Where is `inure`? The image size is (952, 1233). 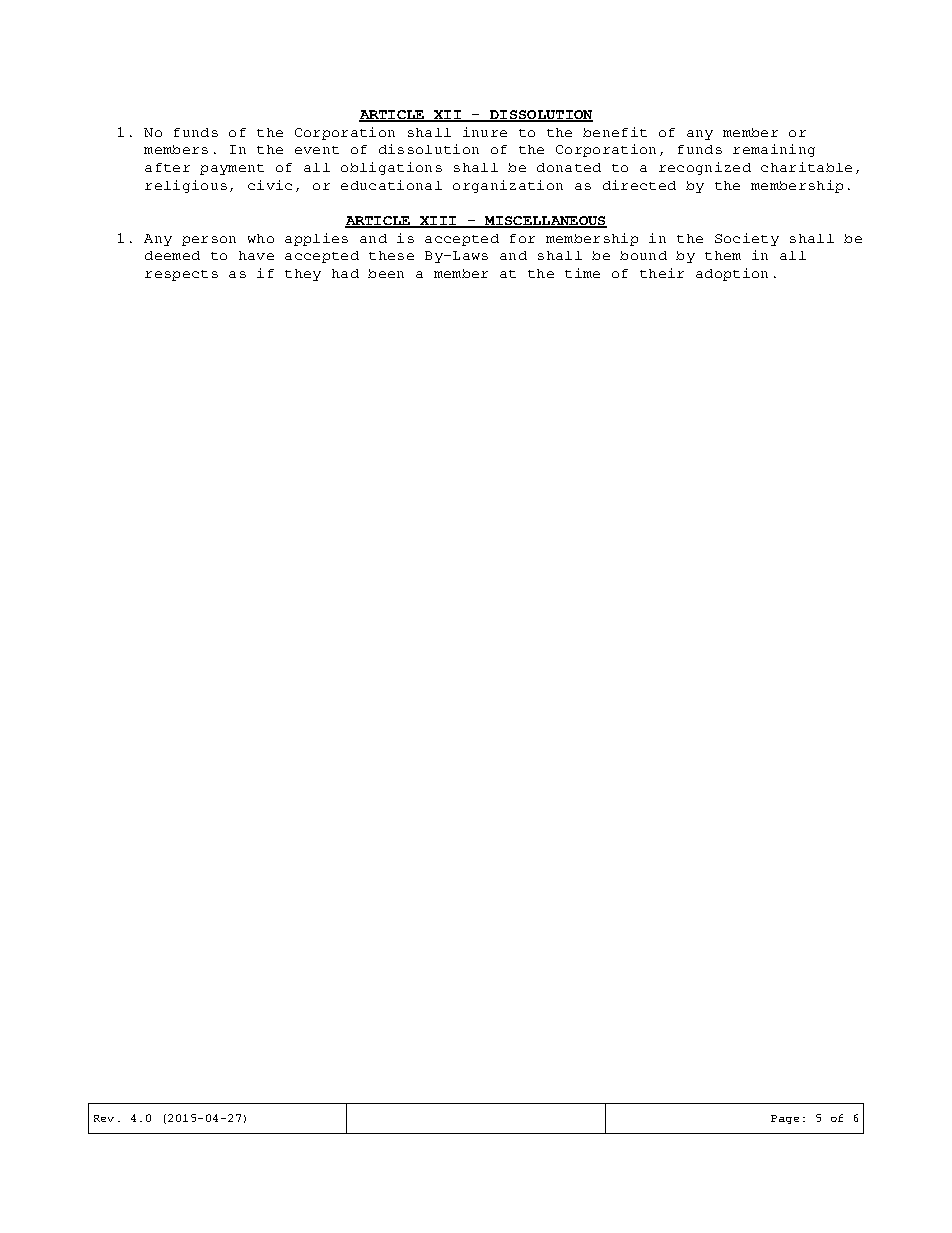
inure is located at coordinates (485, 132).
